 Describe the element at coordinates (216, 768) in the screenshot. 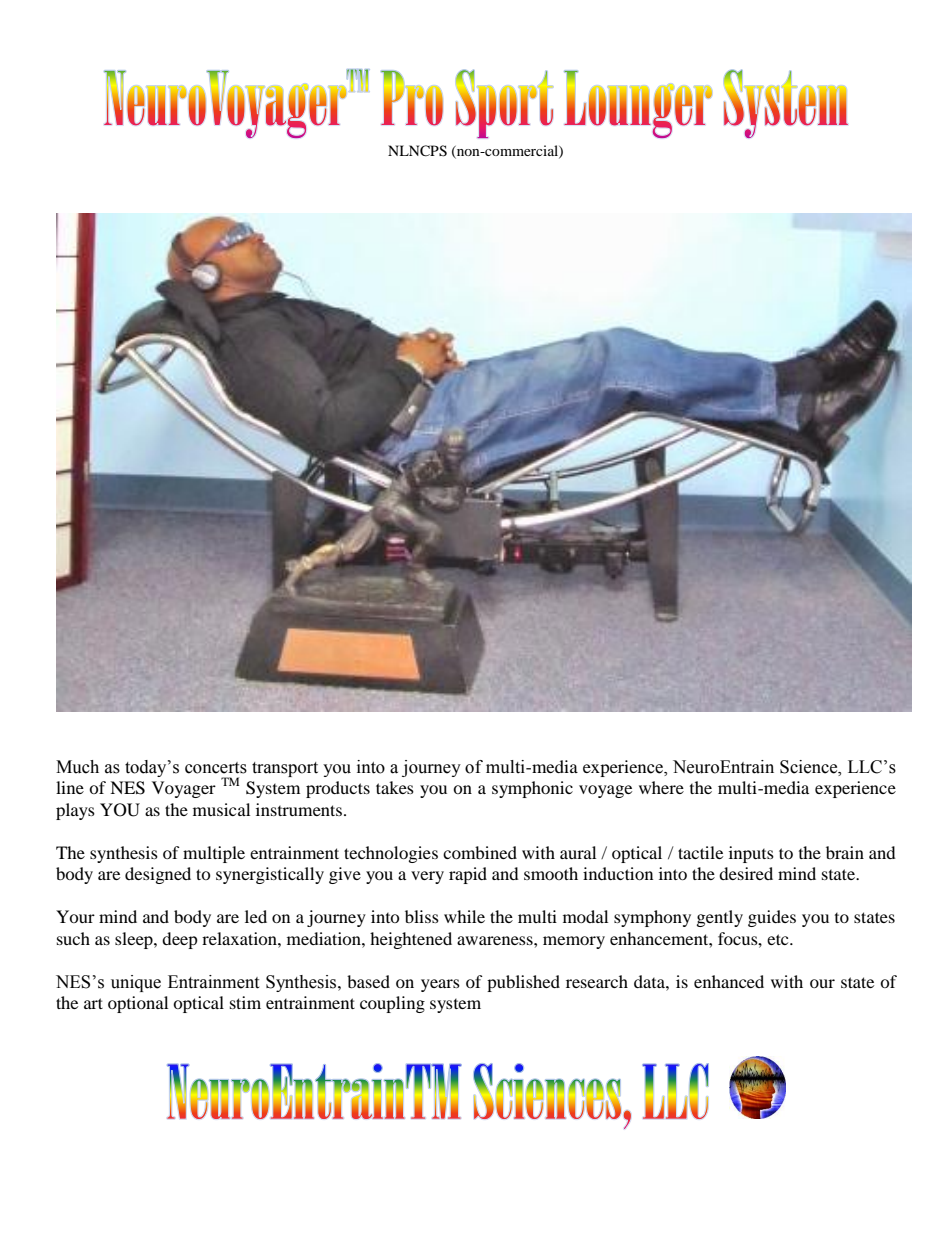

I see `concerts` at that location.
